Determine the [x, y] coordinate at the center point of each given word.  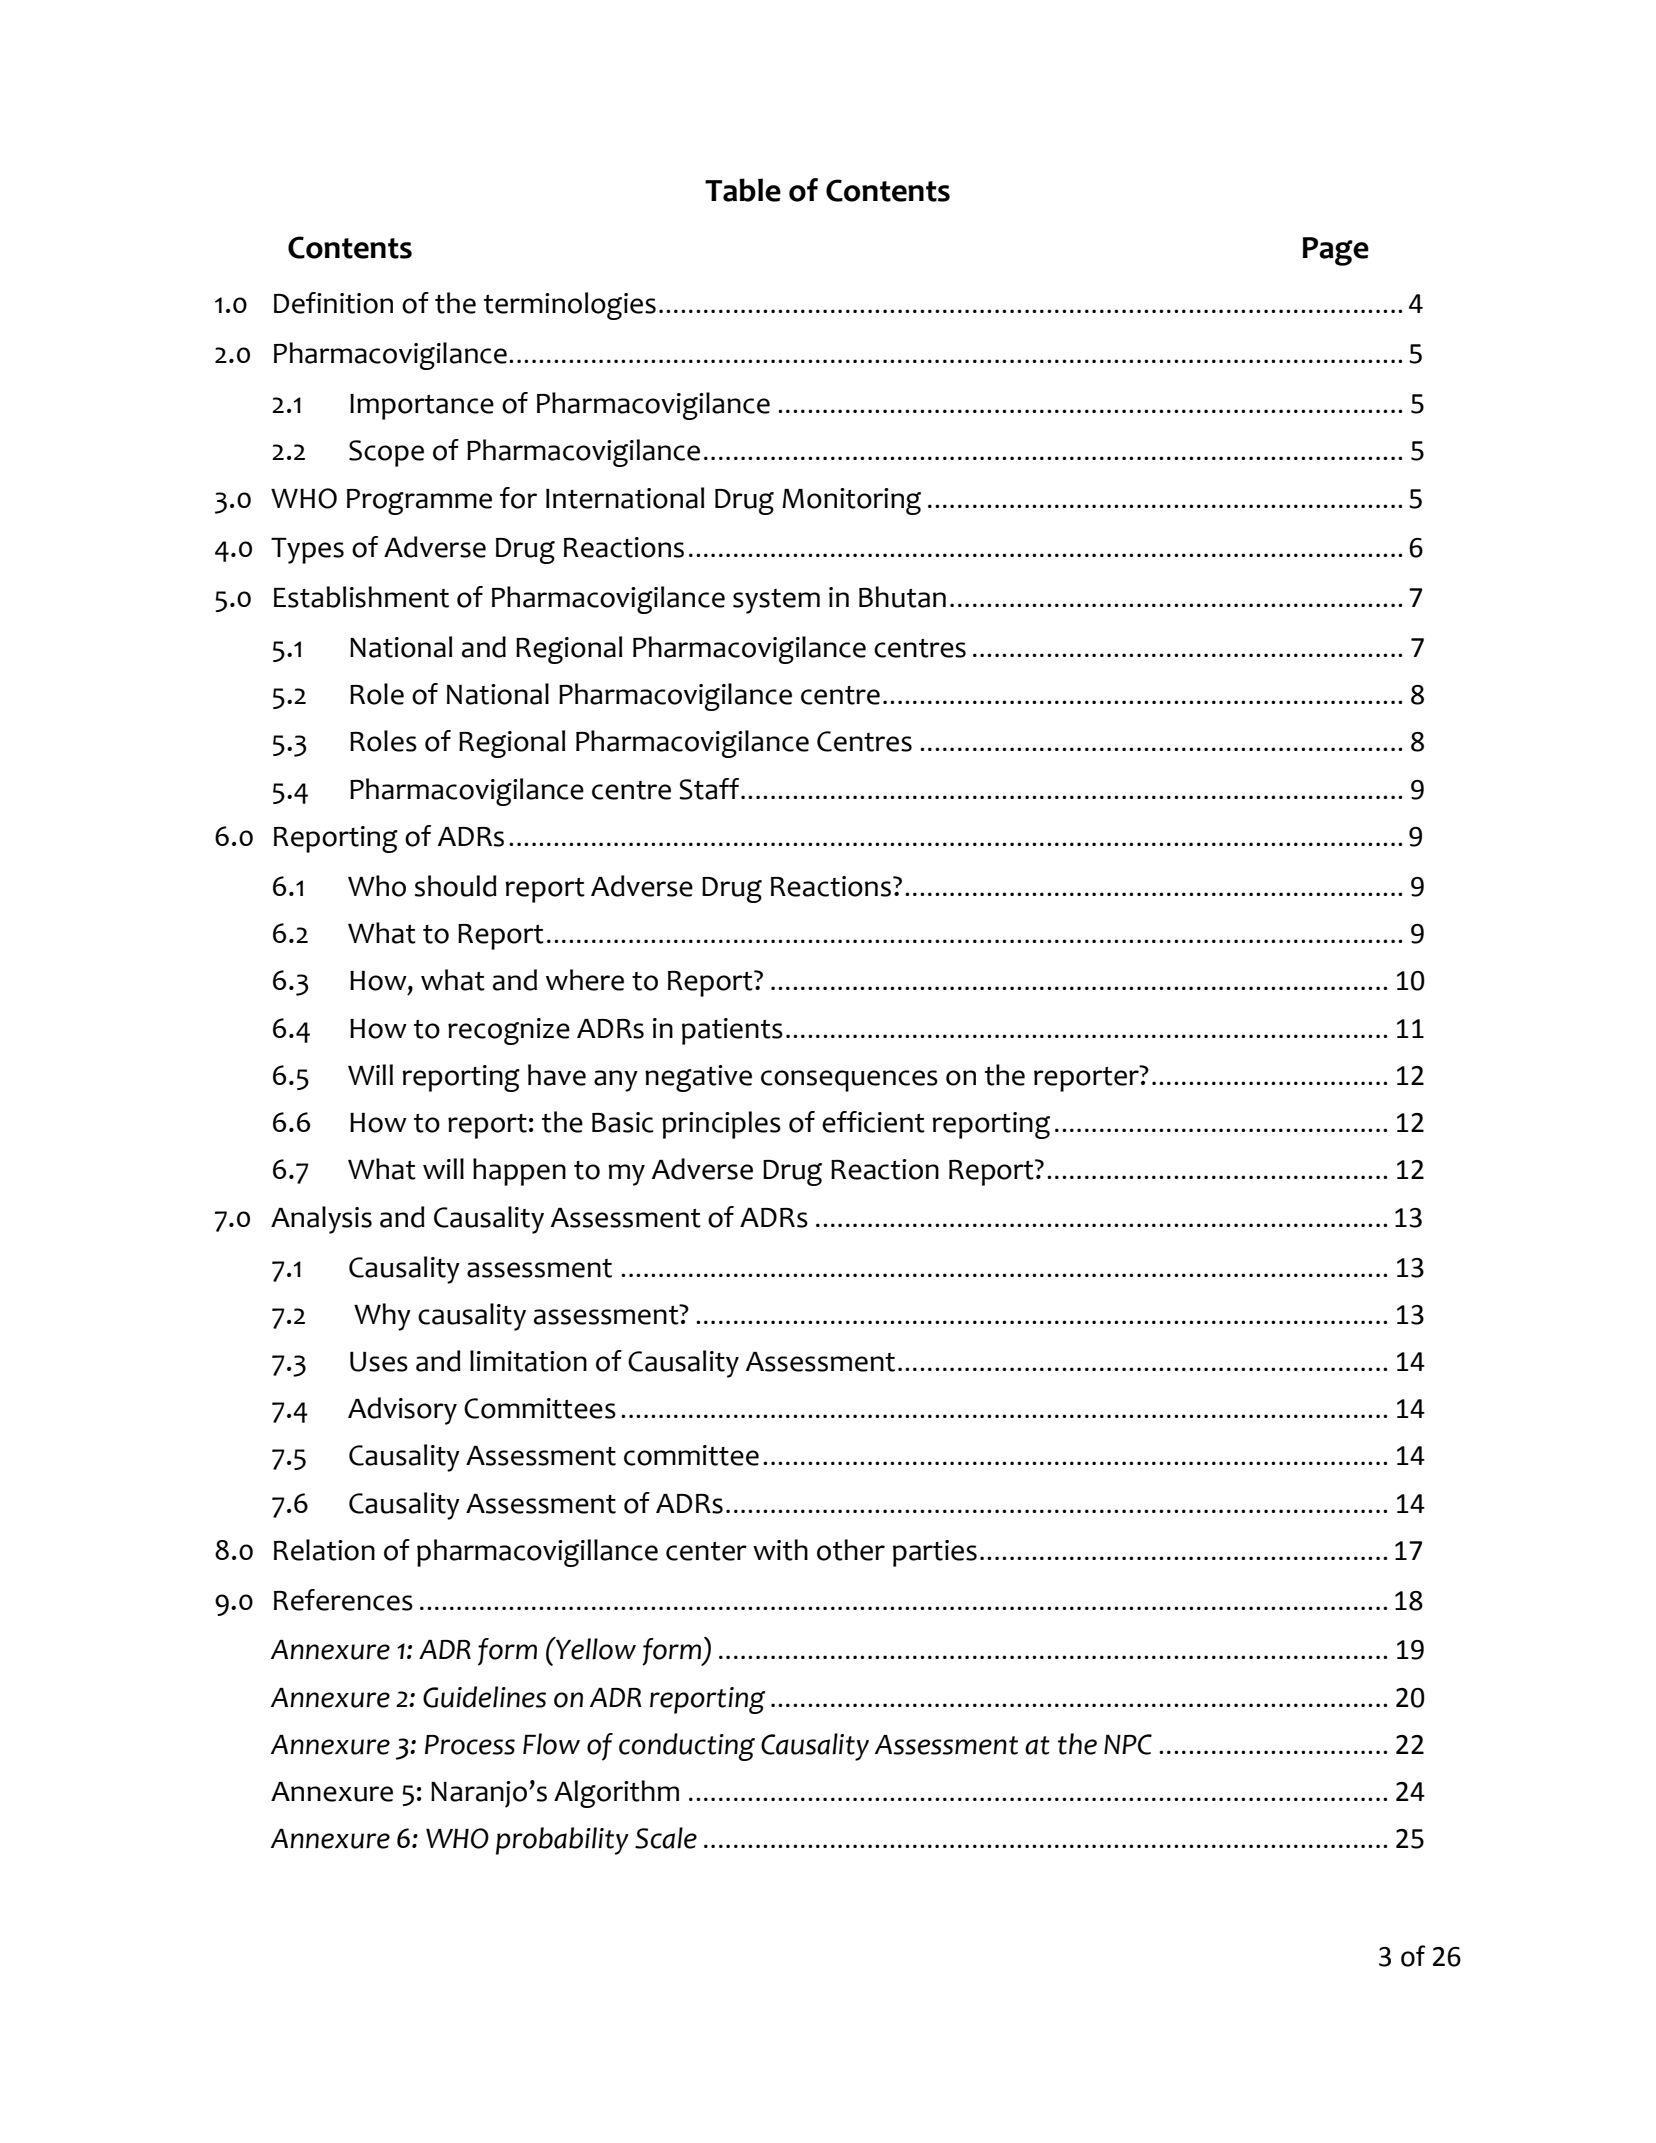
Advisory [402, 1411]
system [776, 601]
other [851, 1550]
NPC [1128, 1744]
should [456, 886]
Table [743, 190]
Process [470, 1745]
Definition [333, 303]
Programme [419, 502]
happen [519, 1172]
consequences [849, 1081]
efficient [873, 1122]
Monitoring [851, 501]
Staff [710, 789]
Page [1336, 251]
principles [721, 1125]
